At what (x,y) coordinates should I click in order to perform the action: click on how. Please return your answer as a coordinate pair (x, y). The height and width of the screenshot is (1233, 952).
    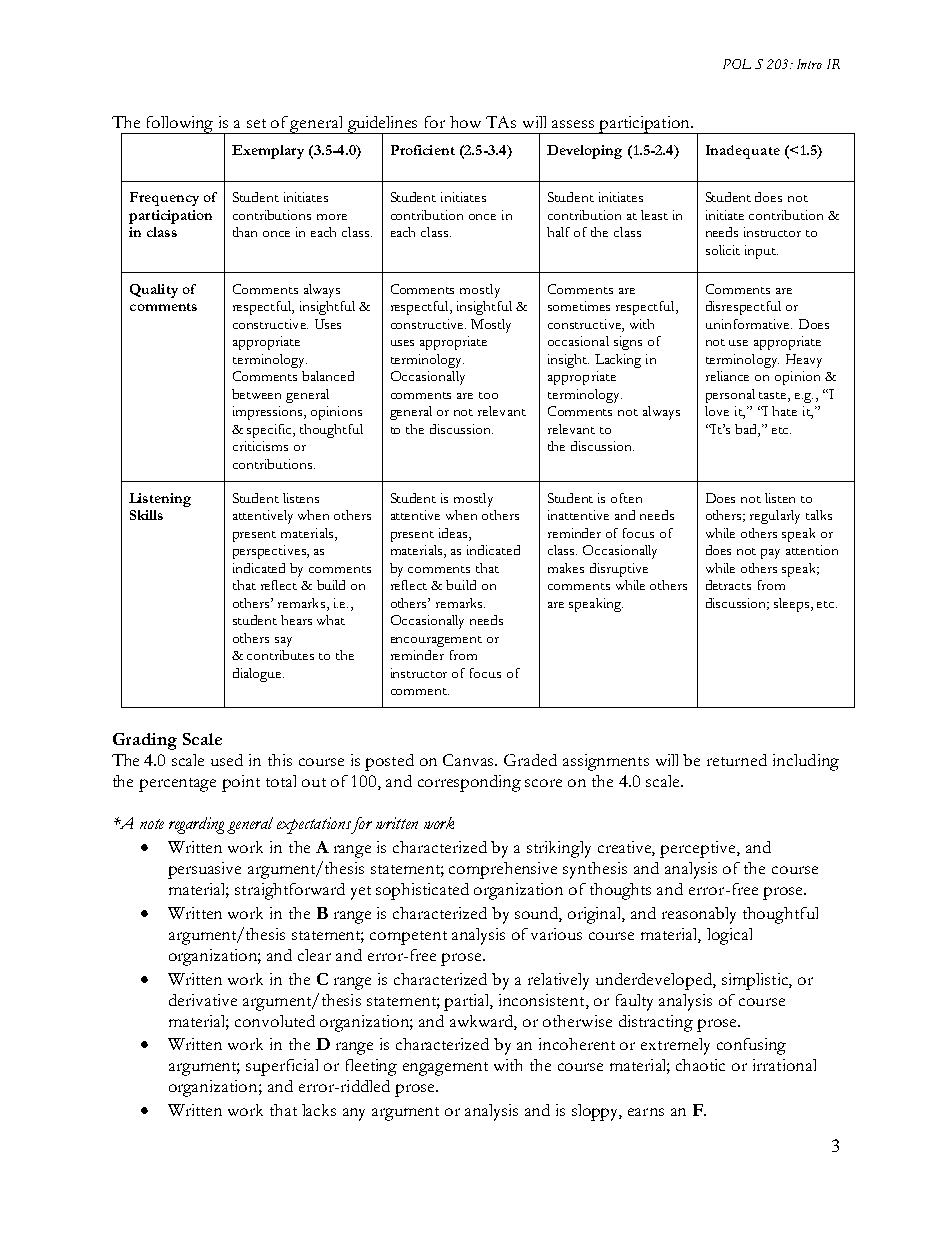
    Looking at the image, I should click on (465, 122).
